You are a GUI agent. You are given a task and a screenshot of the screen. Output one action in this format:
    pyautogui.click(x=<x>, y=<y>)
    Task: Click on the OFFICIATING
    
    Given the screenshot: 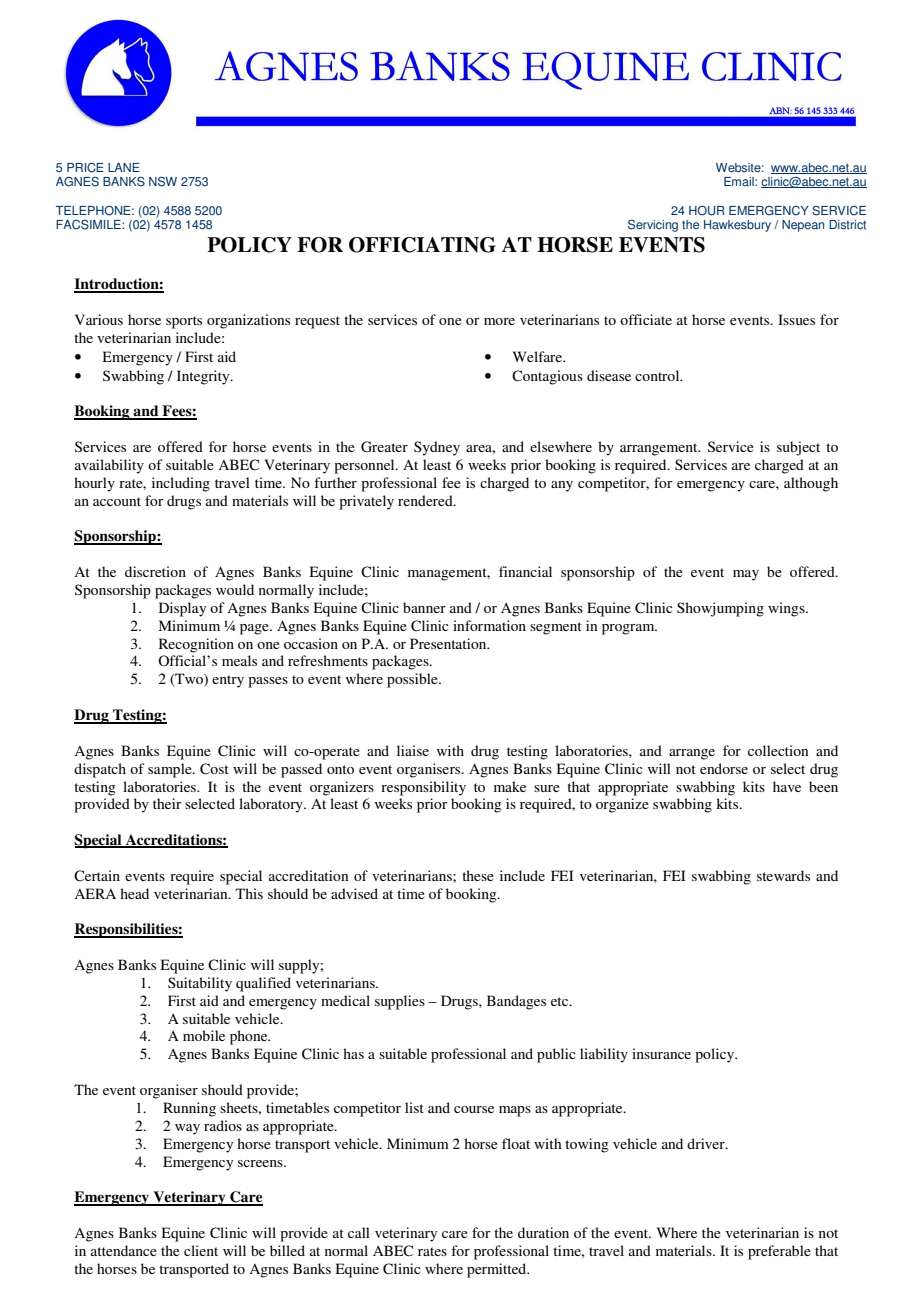 What is the action you would take?
    pyautogui.click(x=422, y=245)
